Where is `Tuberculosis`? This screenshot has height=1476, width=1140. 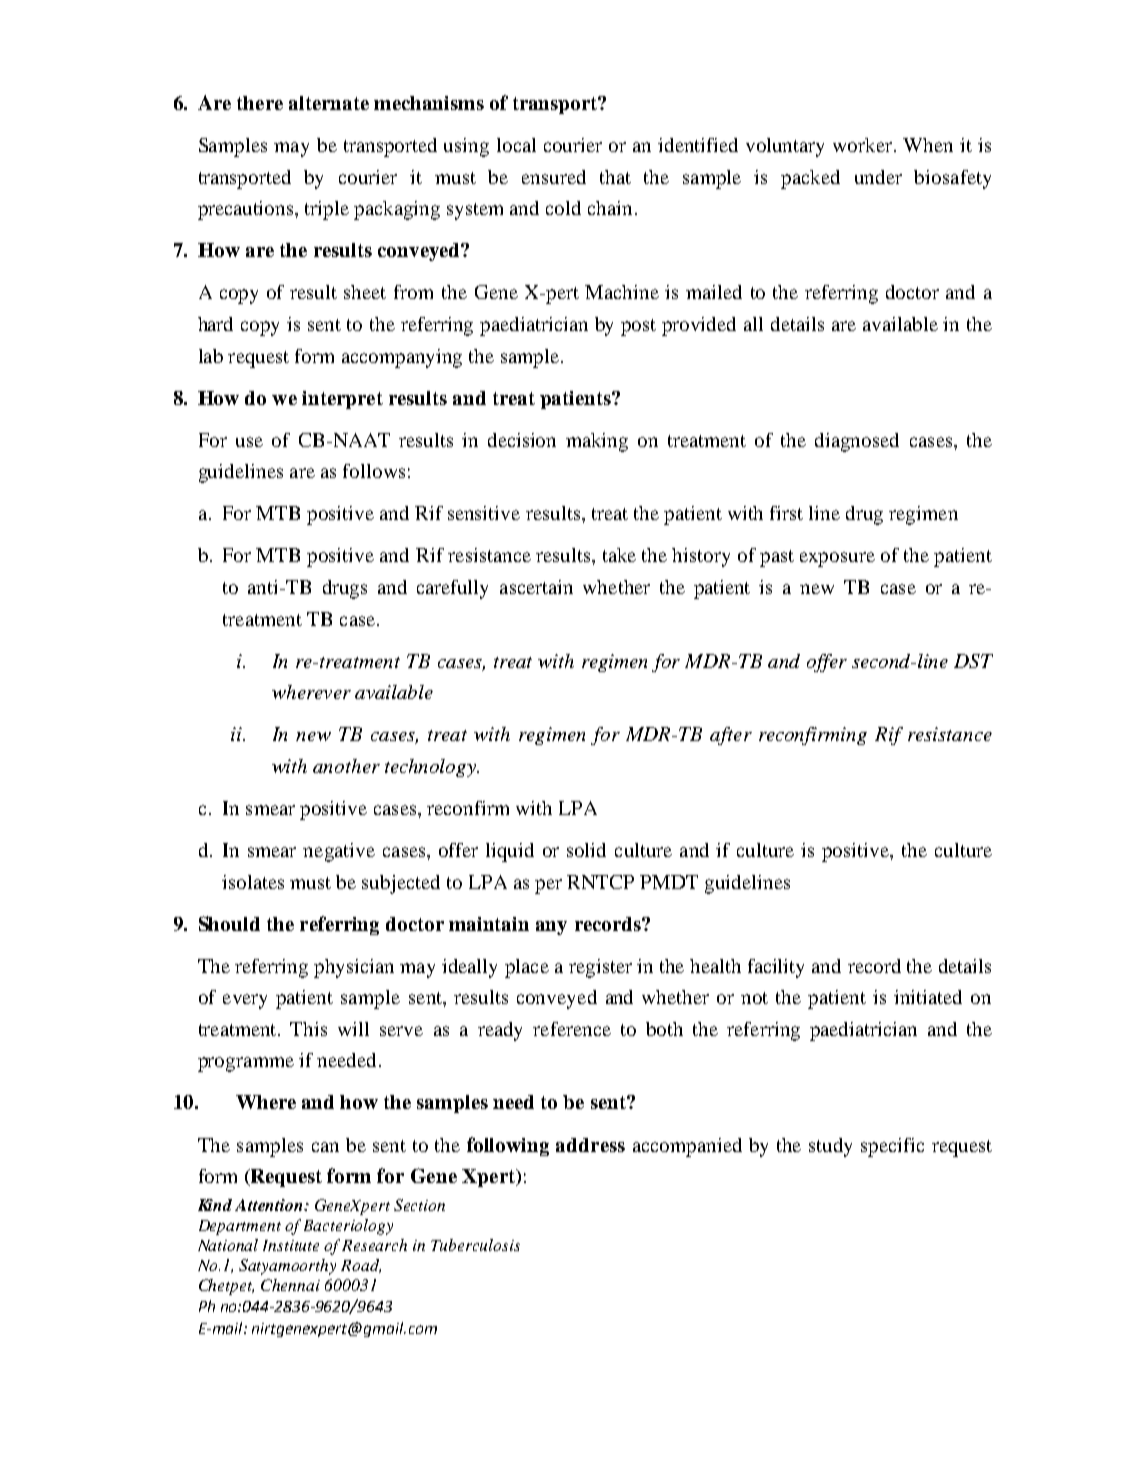
Tuberculosis is located at coordinates (475, 1245).
